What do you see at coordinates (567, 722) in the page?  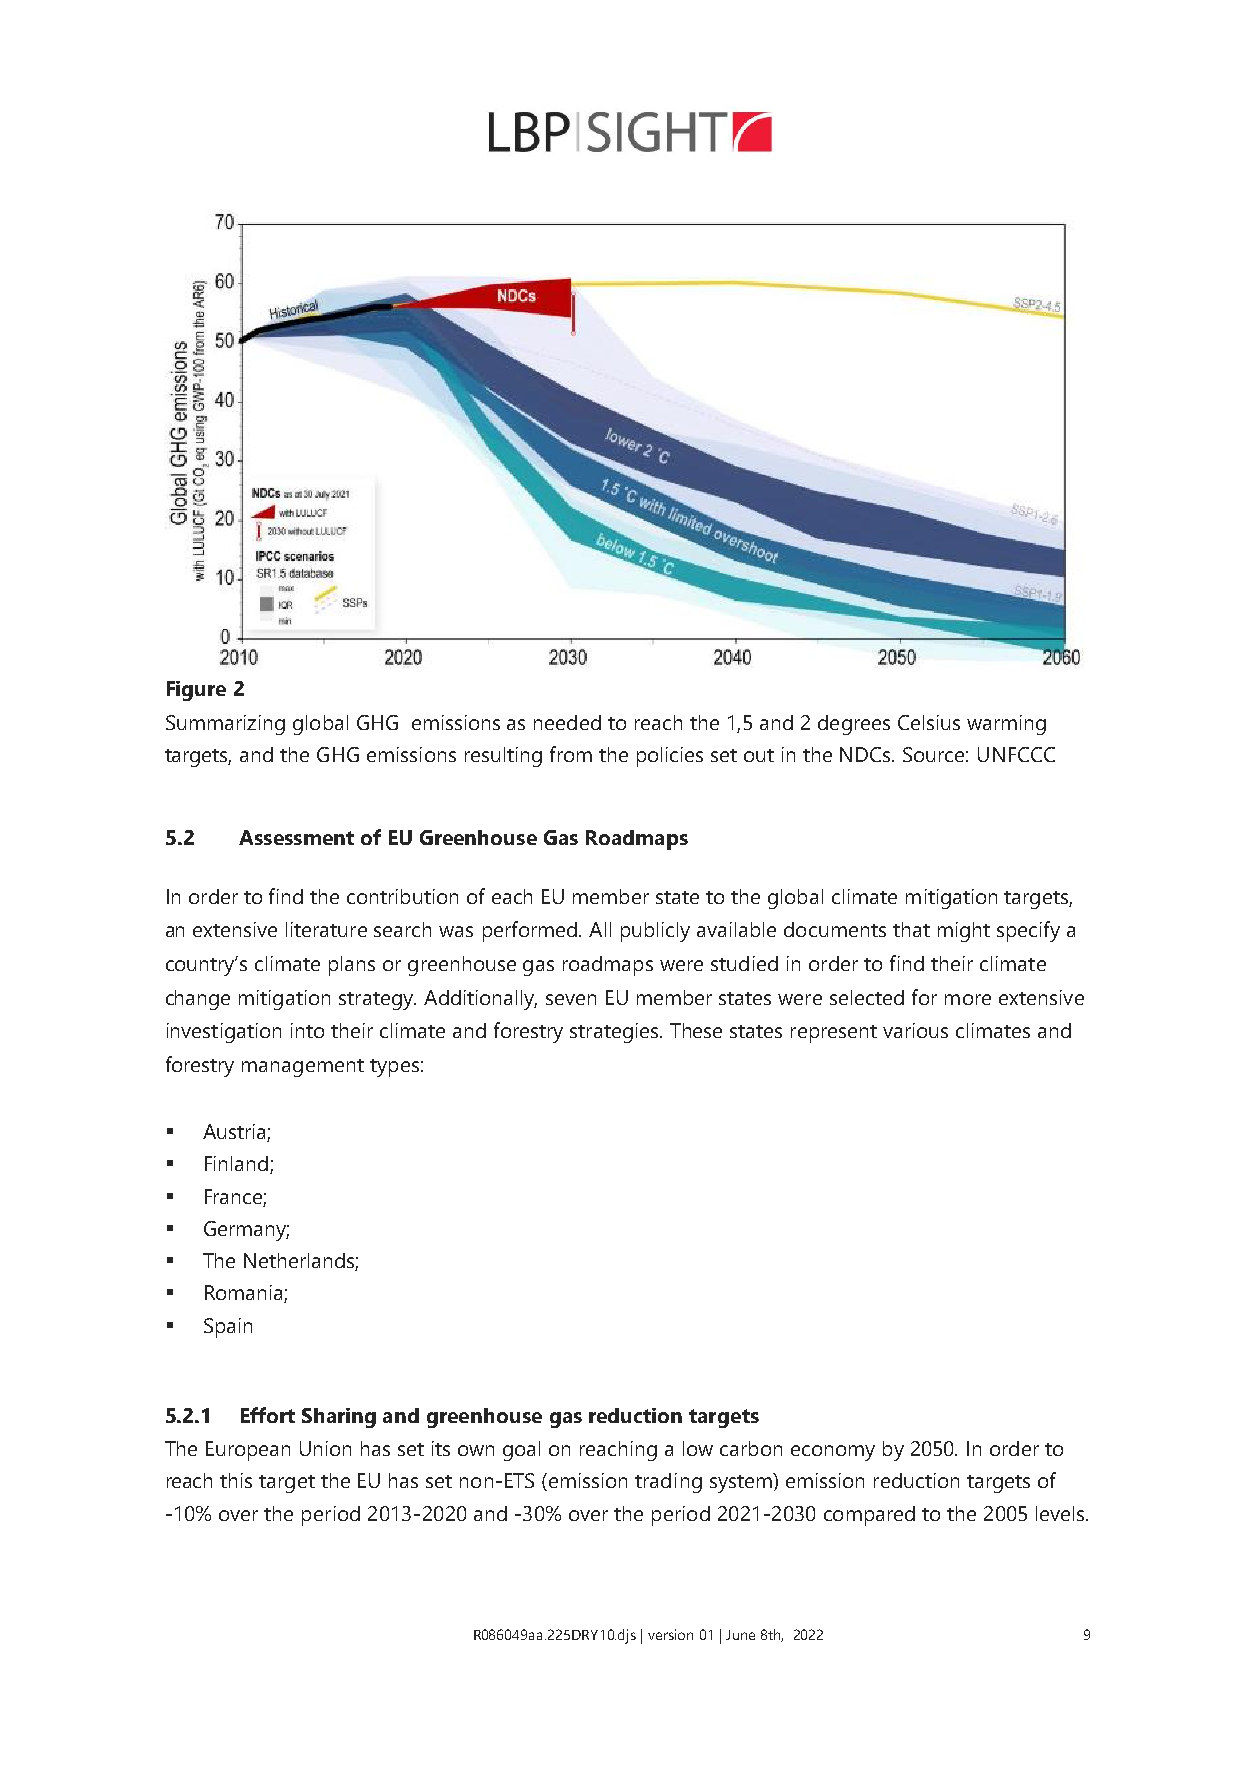 I see `needed` at bounding box center [567, 722].
